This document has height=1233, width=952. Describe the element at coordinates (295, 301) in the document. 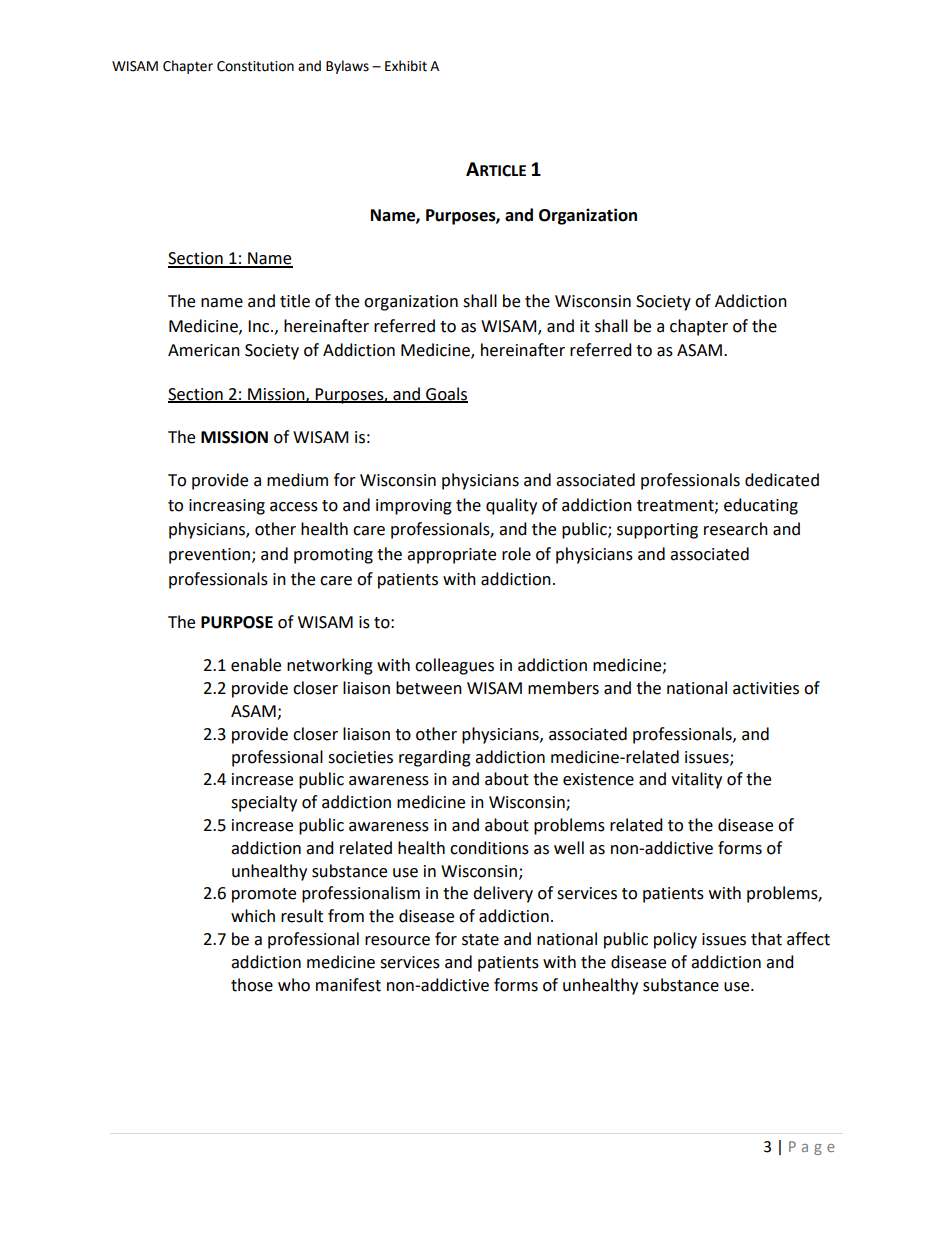

I see `title` at that location.
